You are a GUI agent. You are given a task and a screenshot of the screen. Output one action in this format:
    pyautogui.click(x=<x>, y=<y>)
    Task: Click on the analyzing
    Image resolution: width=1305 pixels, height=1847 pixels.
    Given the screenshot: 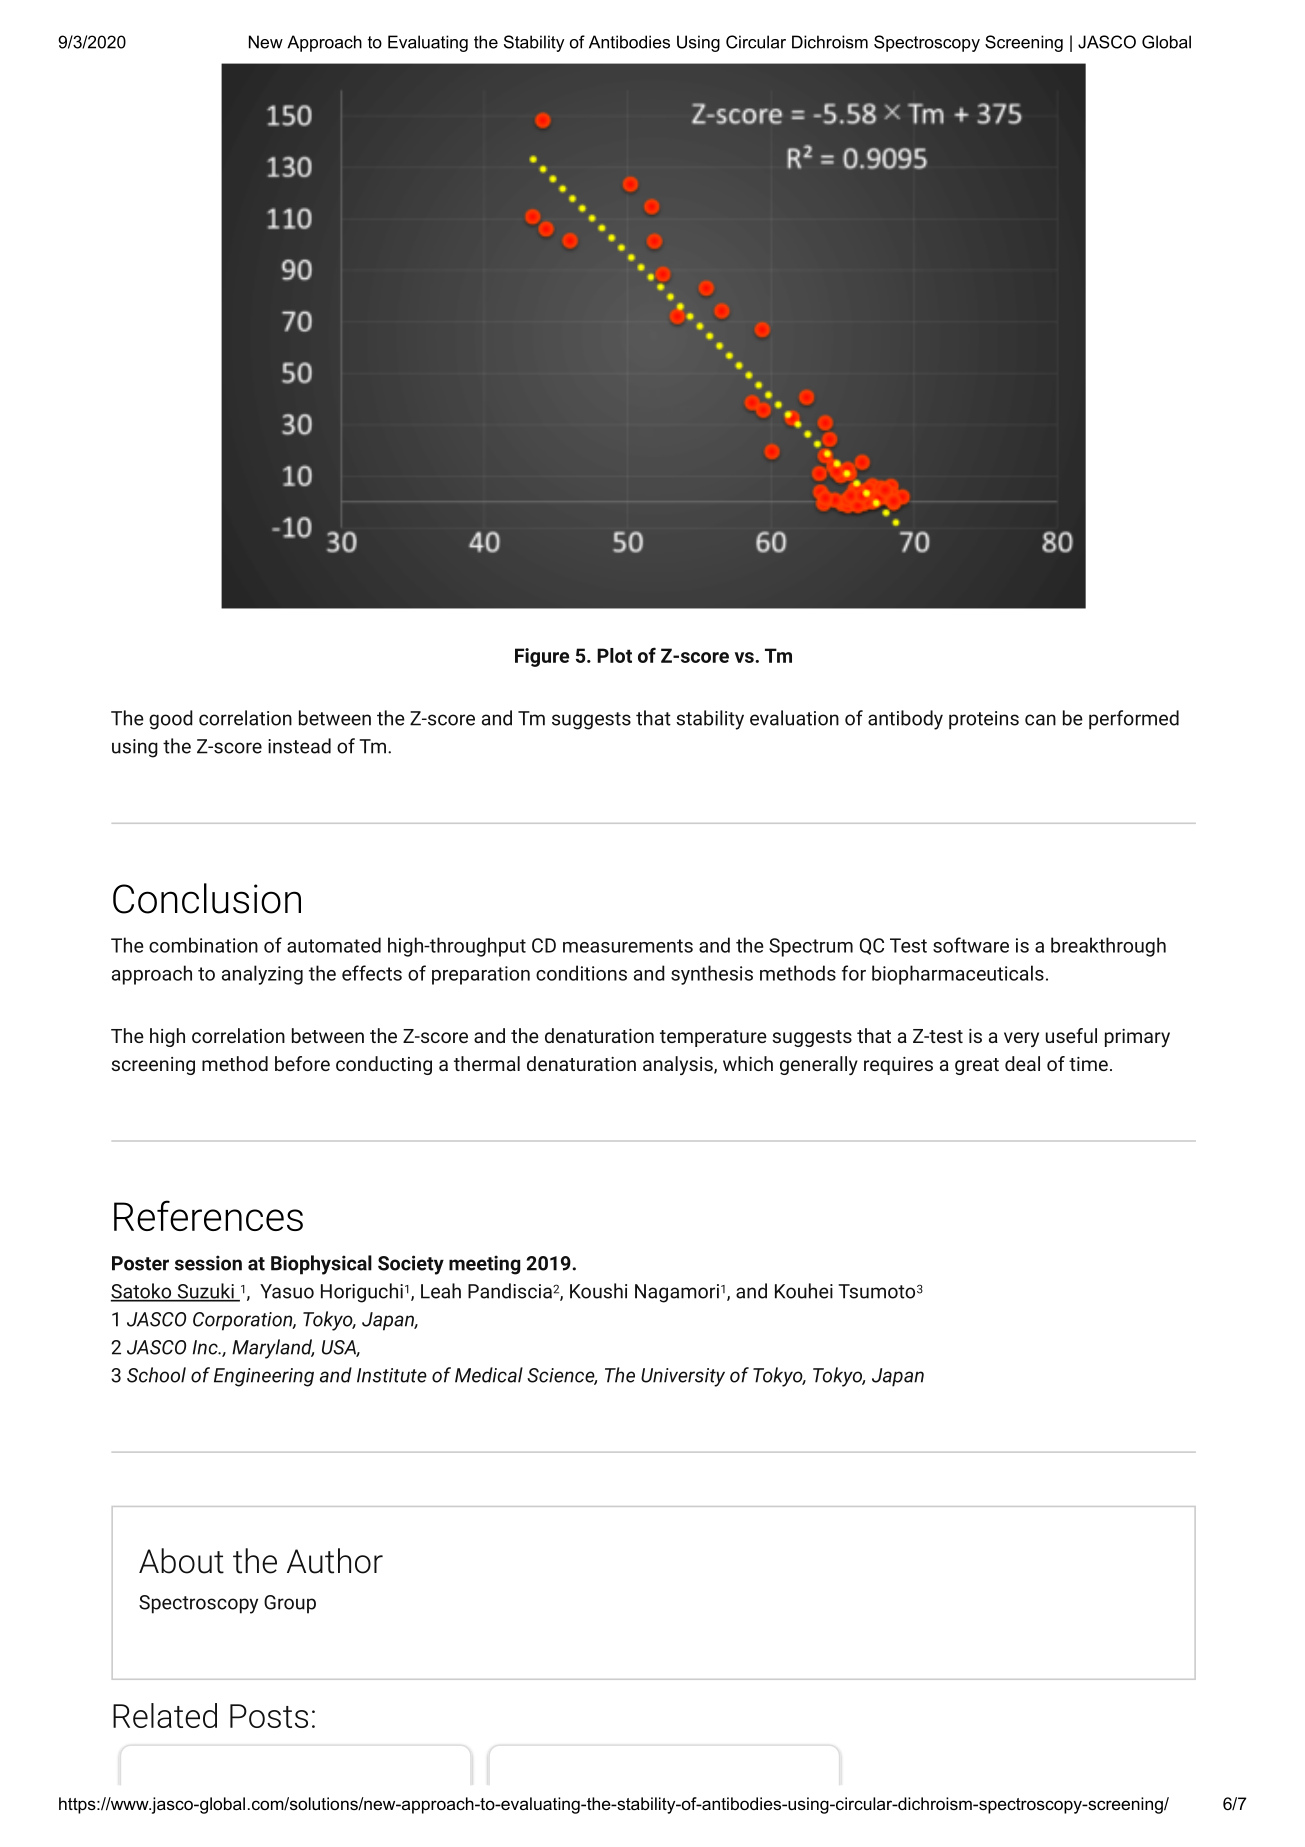 What is the action you would take?
    pyautogui.click(x=262, y=975)
